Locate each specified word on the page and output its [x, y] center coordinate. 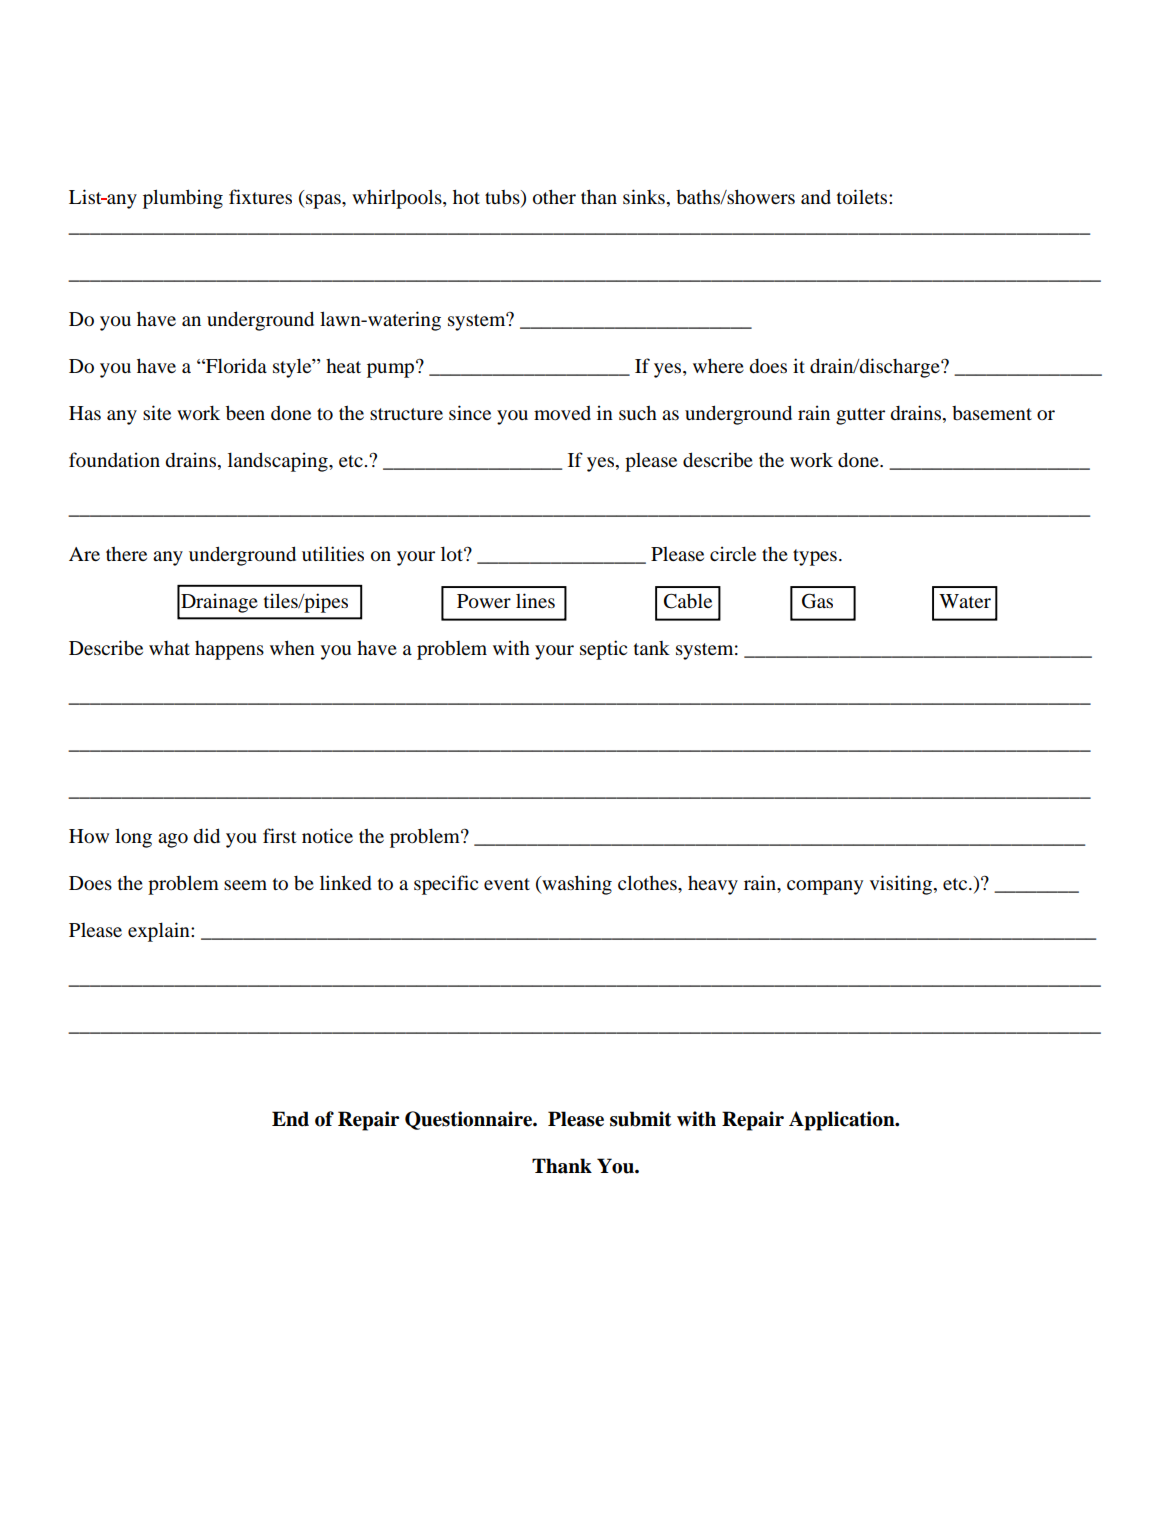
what [169, 648]
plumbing [183, 199]
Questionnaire [470, 1120]
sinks [644, 196]
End [290, 1119]
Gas [817, 601]
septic [603, 650]
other [554, 197]
